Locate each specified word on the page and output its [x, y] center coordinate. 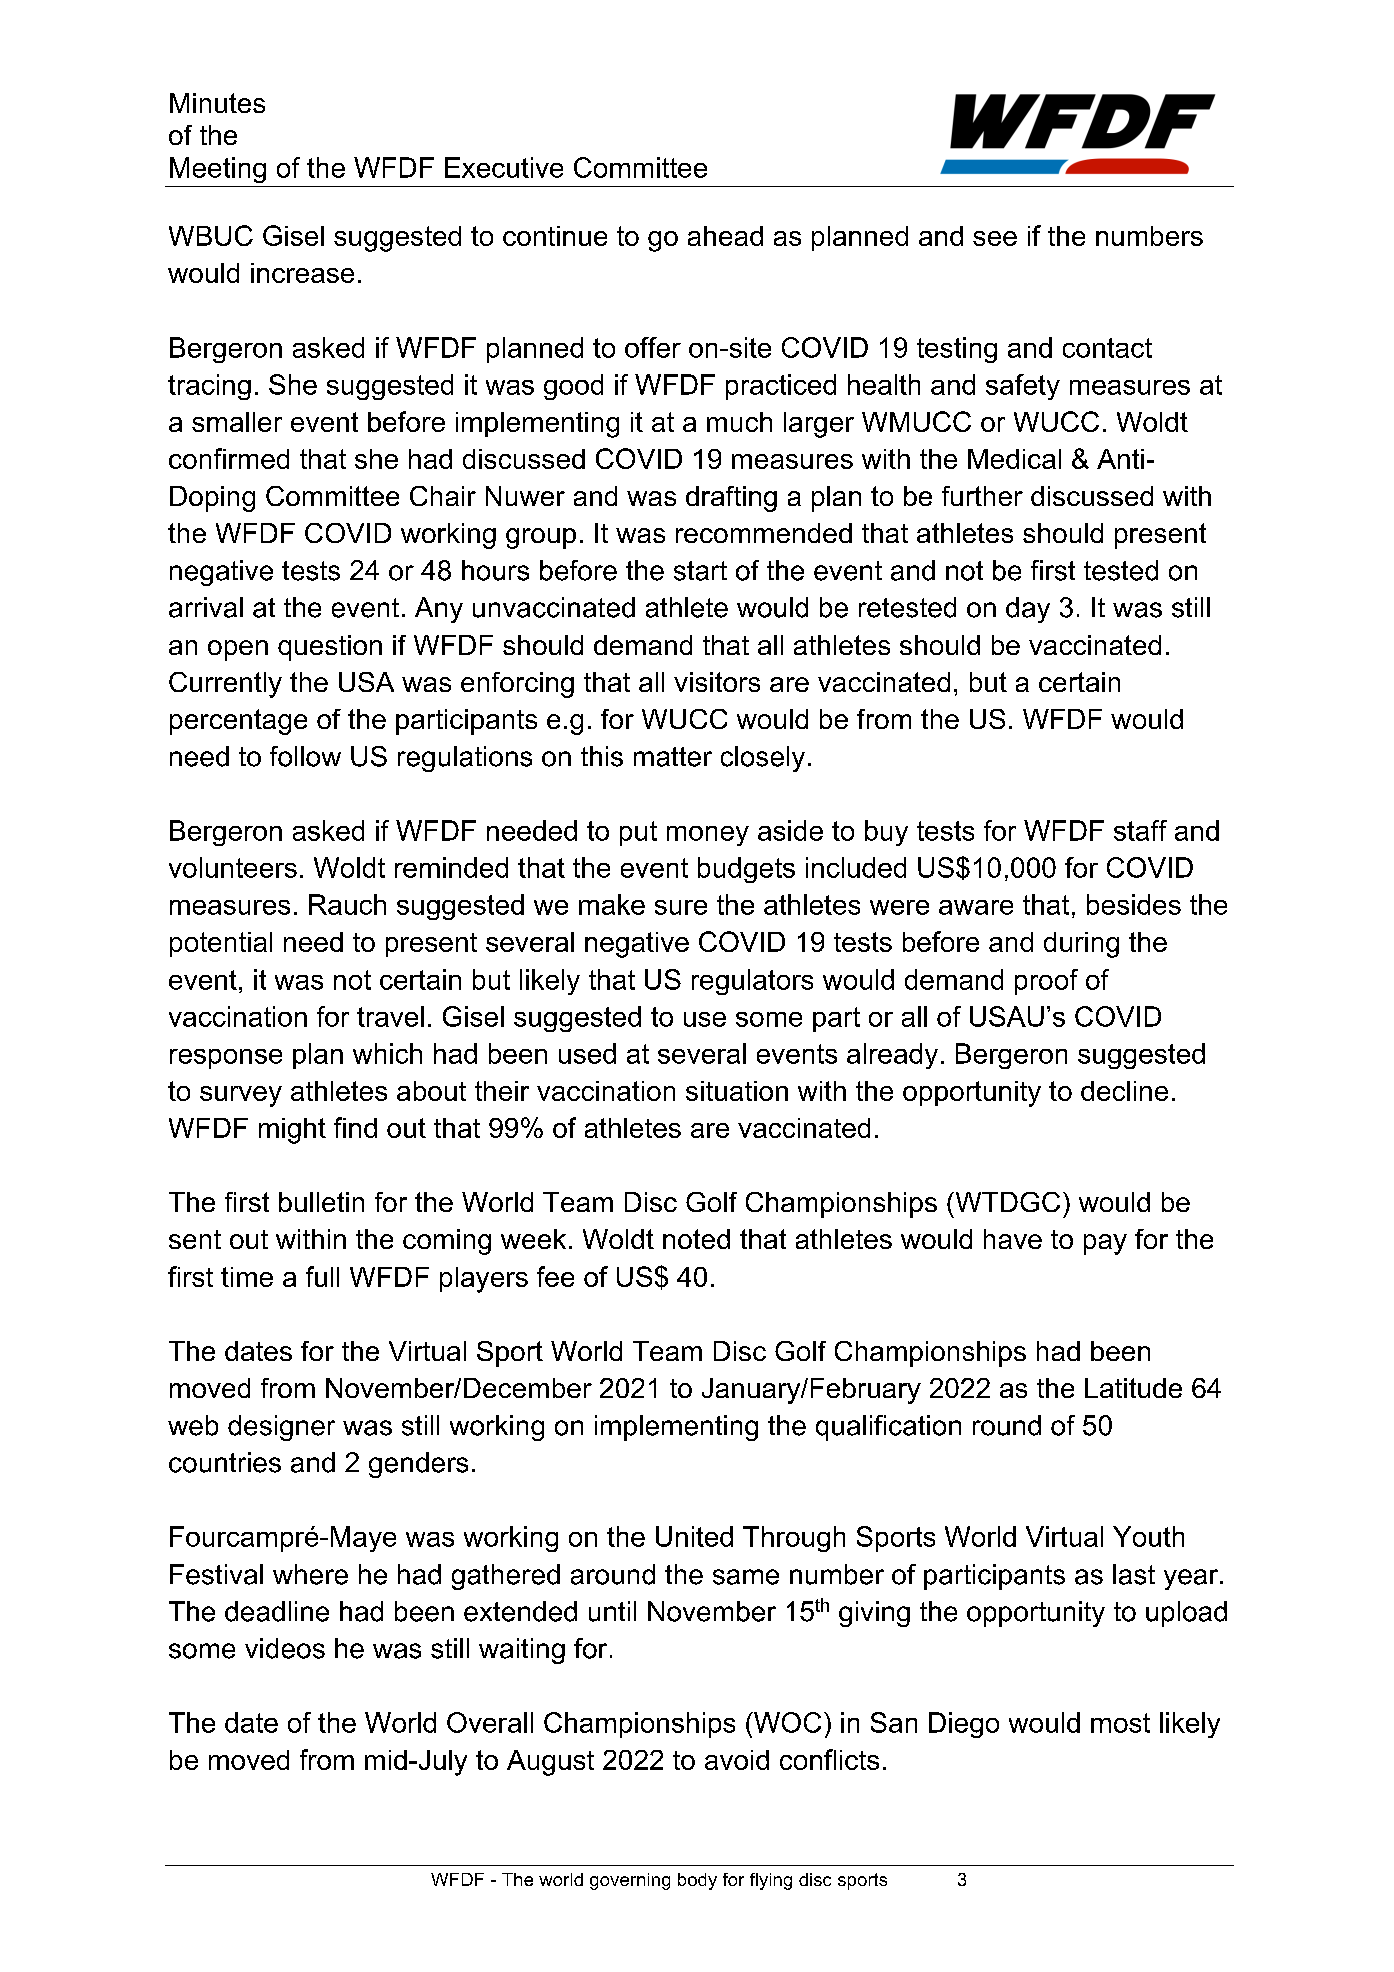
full [322, 1276]
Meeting [218, 170]
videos [285, 1648]
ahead [725, 236]
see [995, 238]
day [1028, 610]
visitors [717, 682]
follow [305, 756]
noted [696, 1239]
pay [1105, 1244]
